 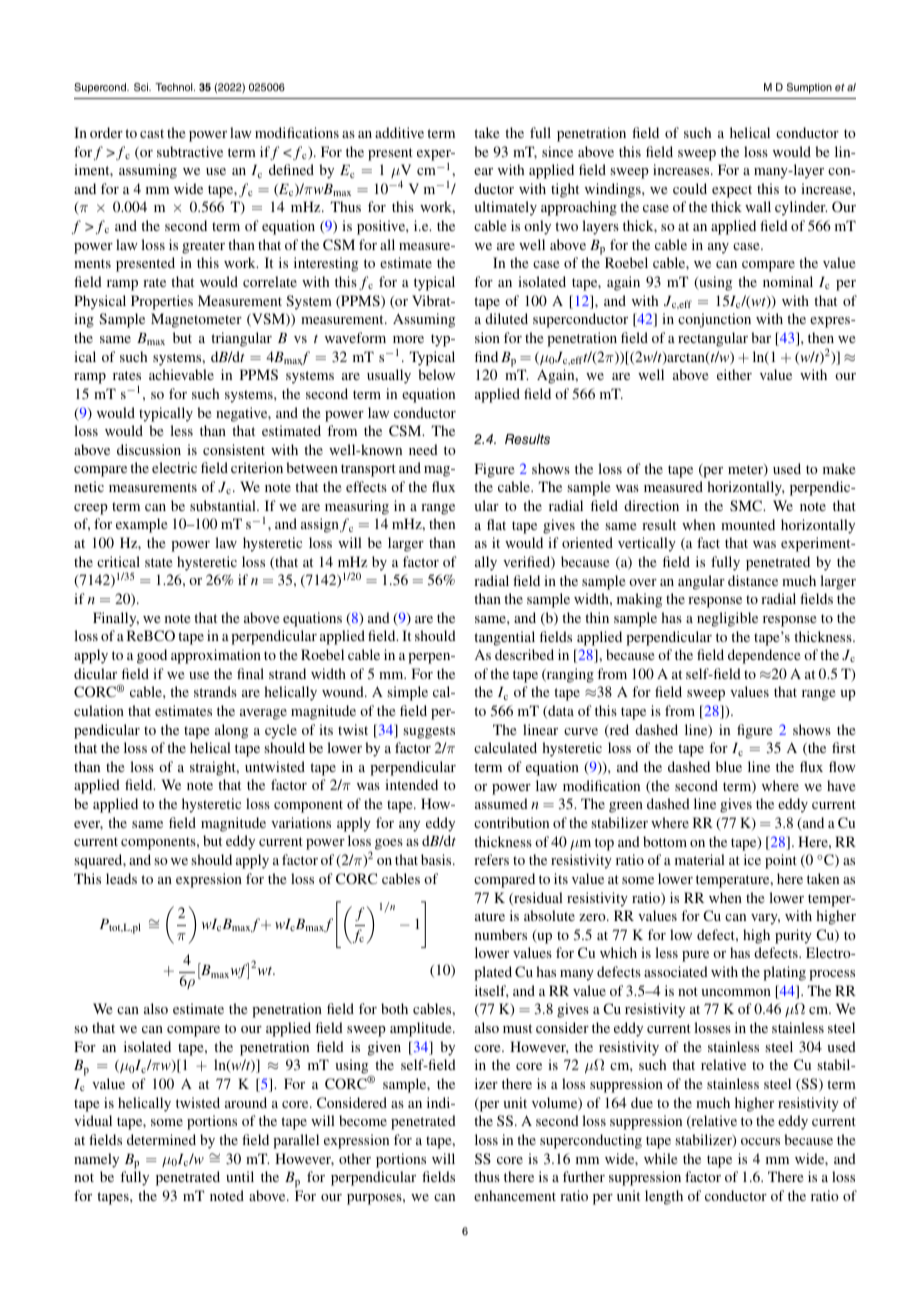 I want to click on dependence, so click(x=764, y=656).
